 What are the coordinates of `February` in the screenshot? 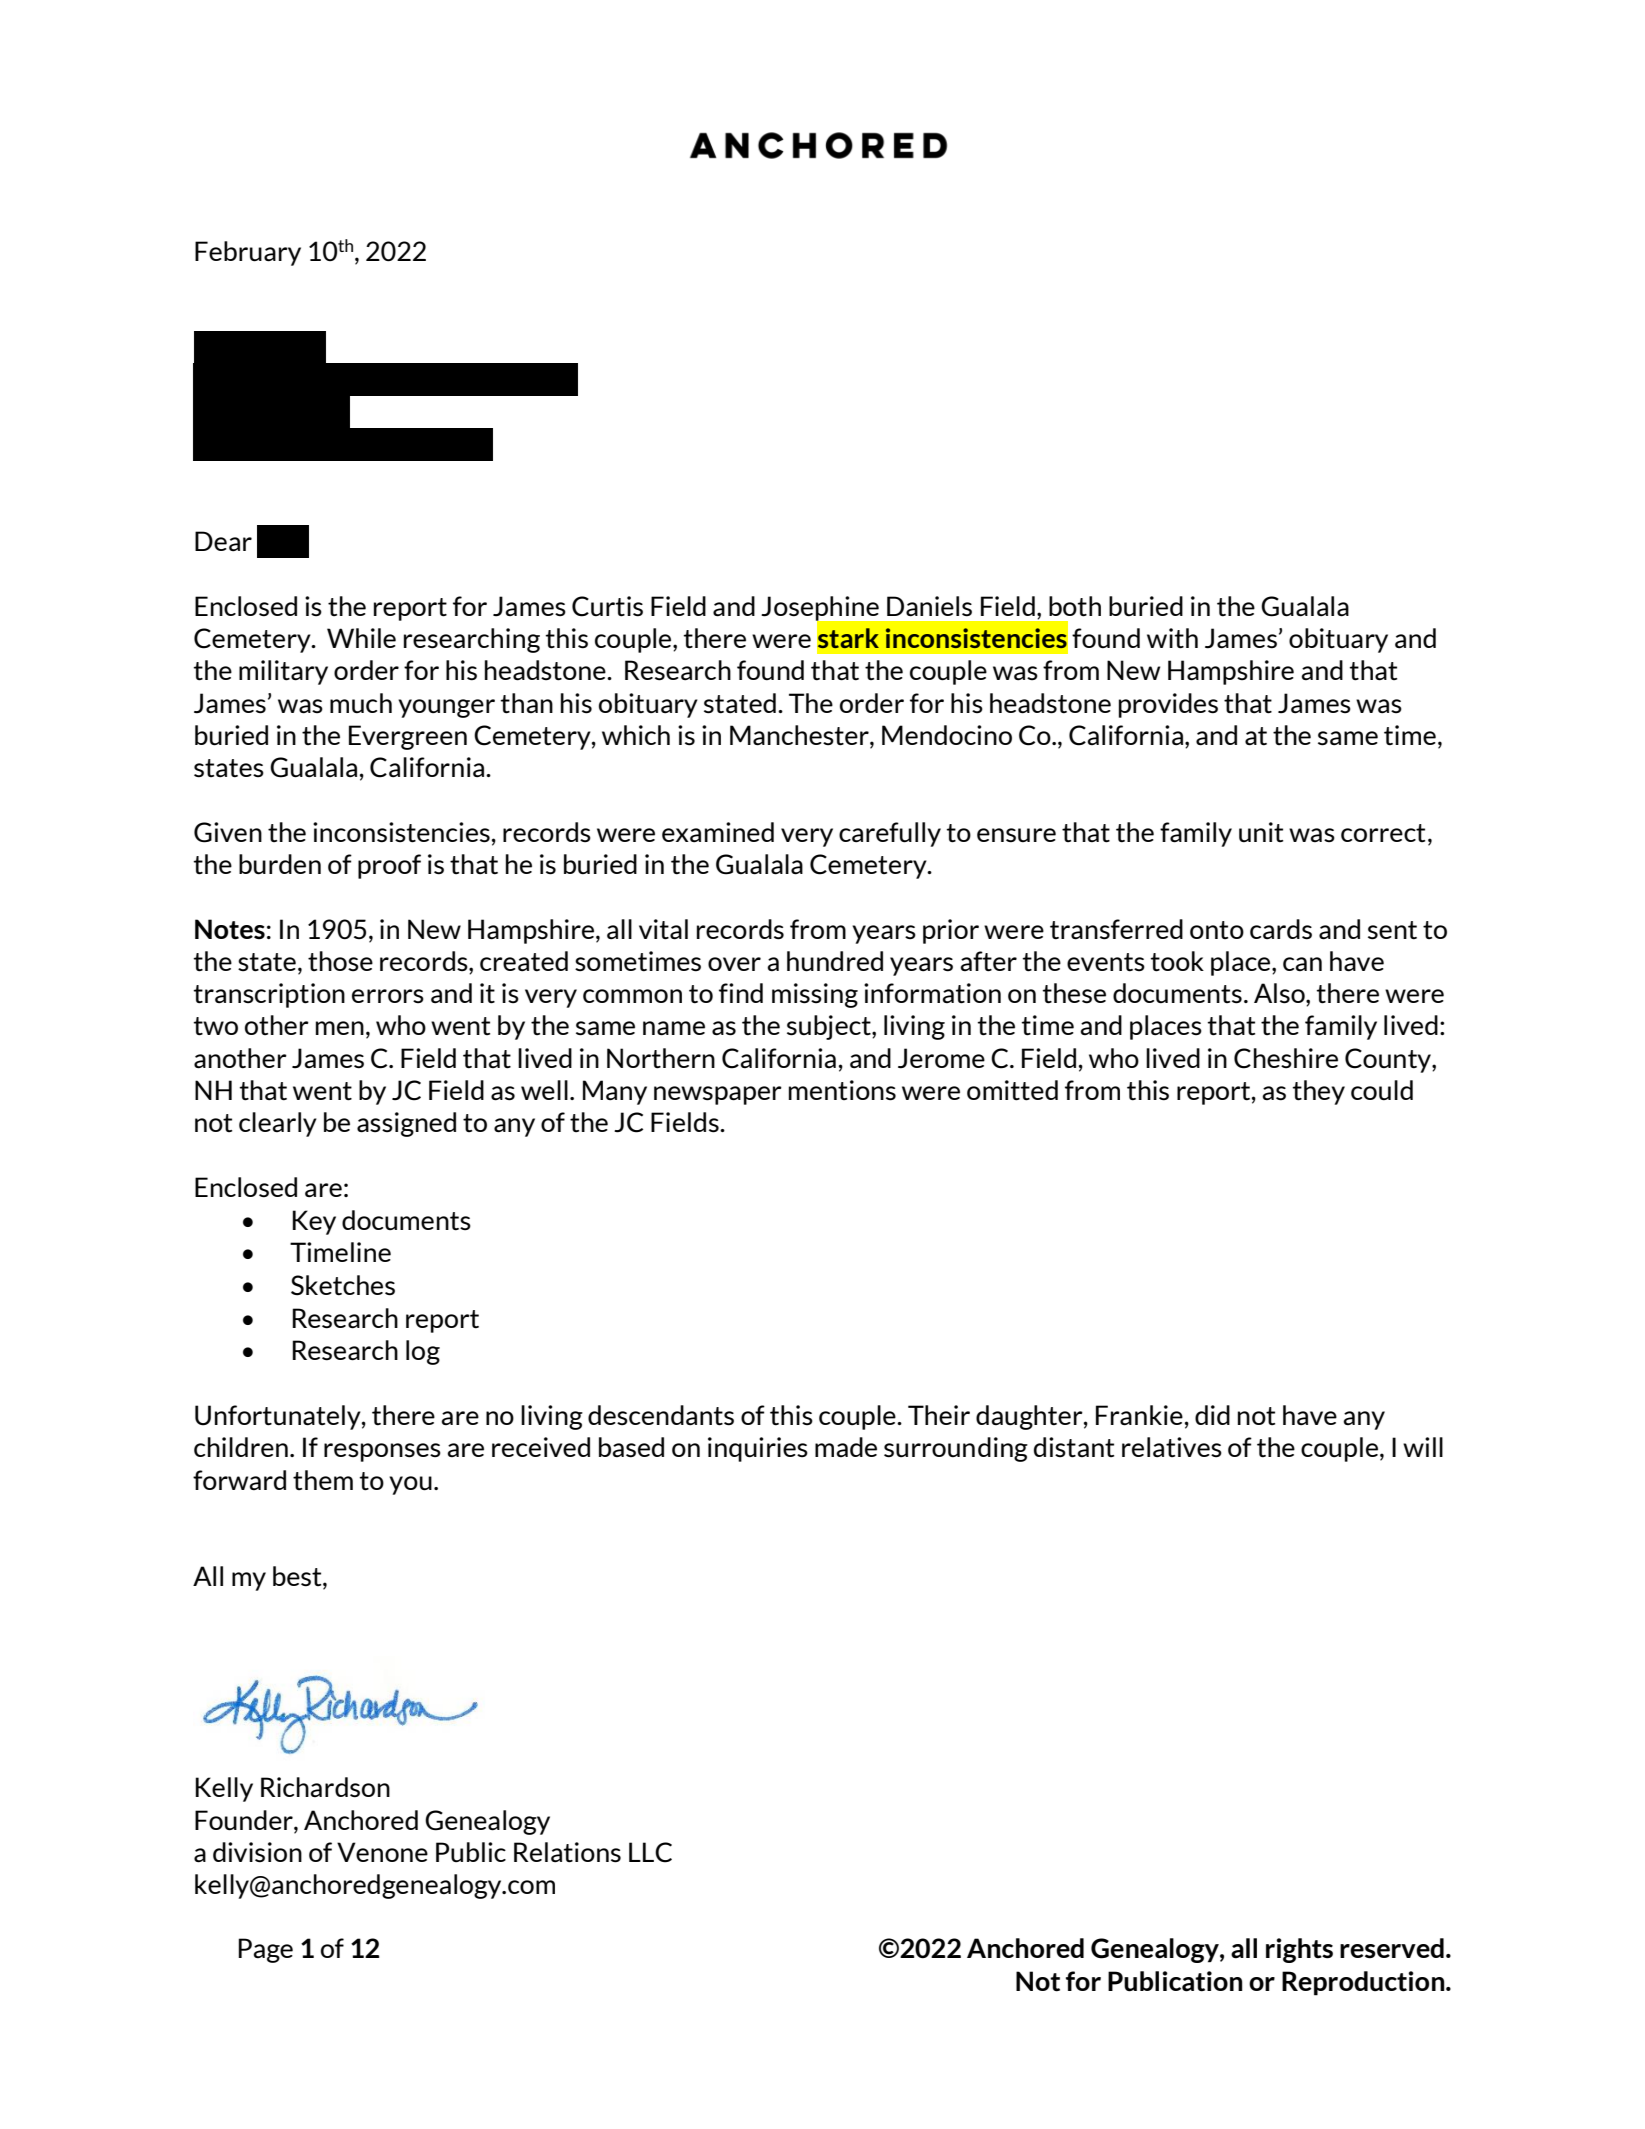 It's located at (248, 253).
